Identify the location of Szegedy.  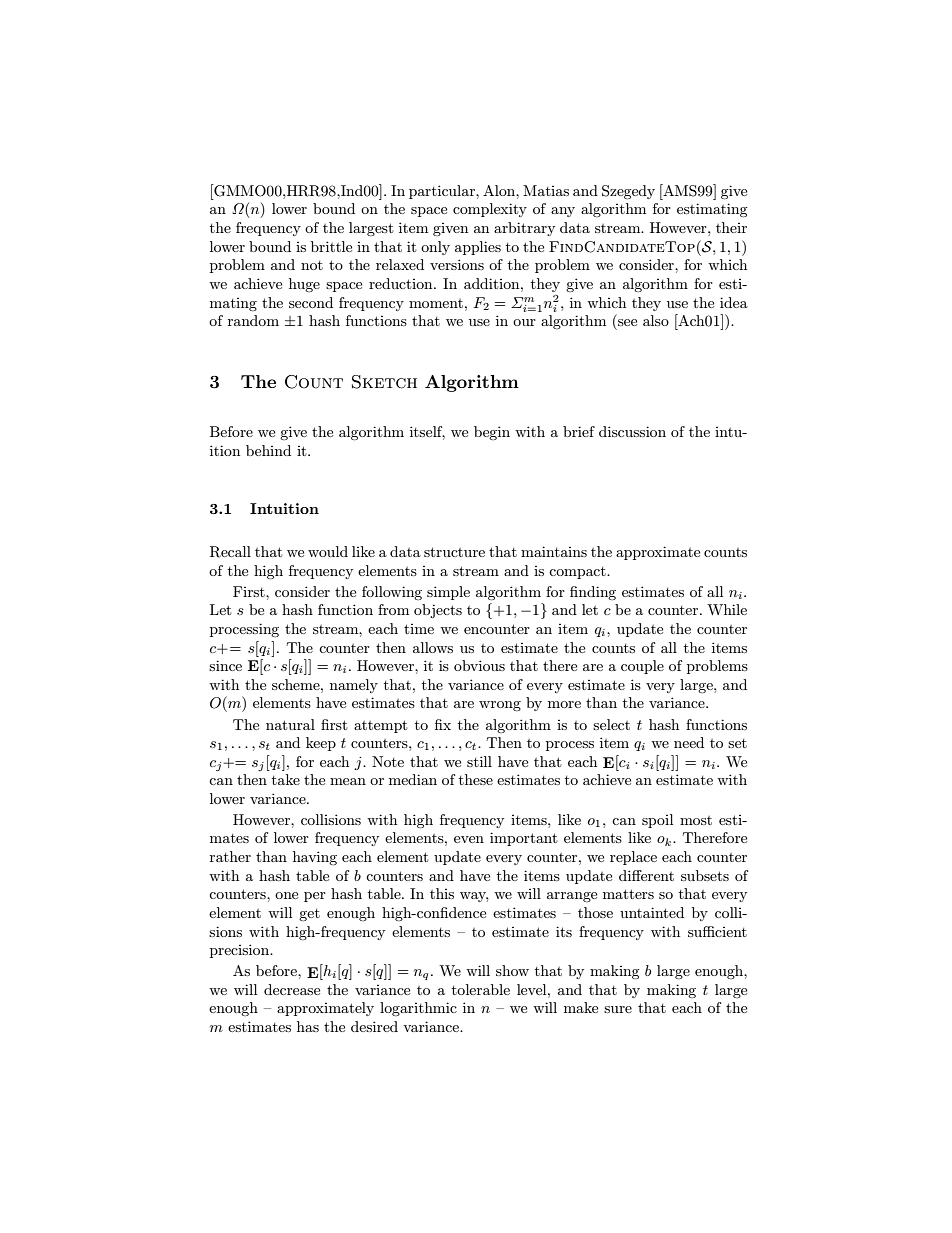
(628, 192).
